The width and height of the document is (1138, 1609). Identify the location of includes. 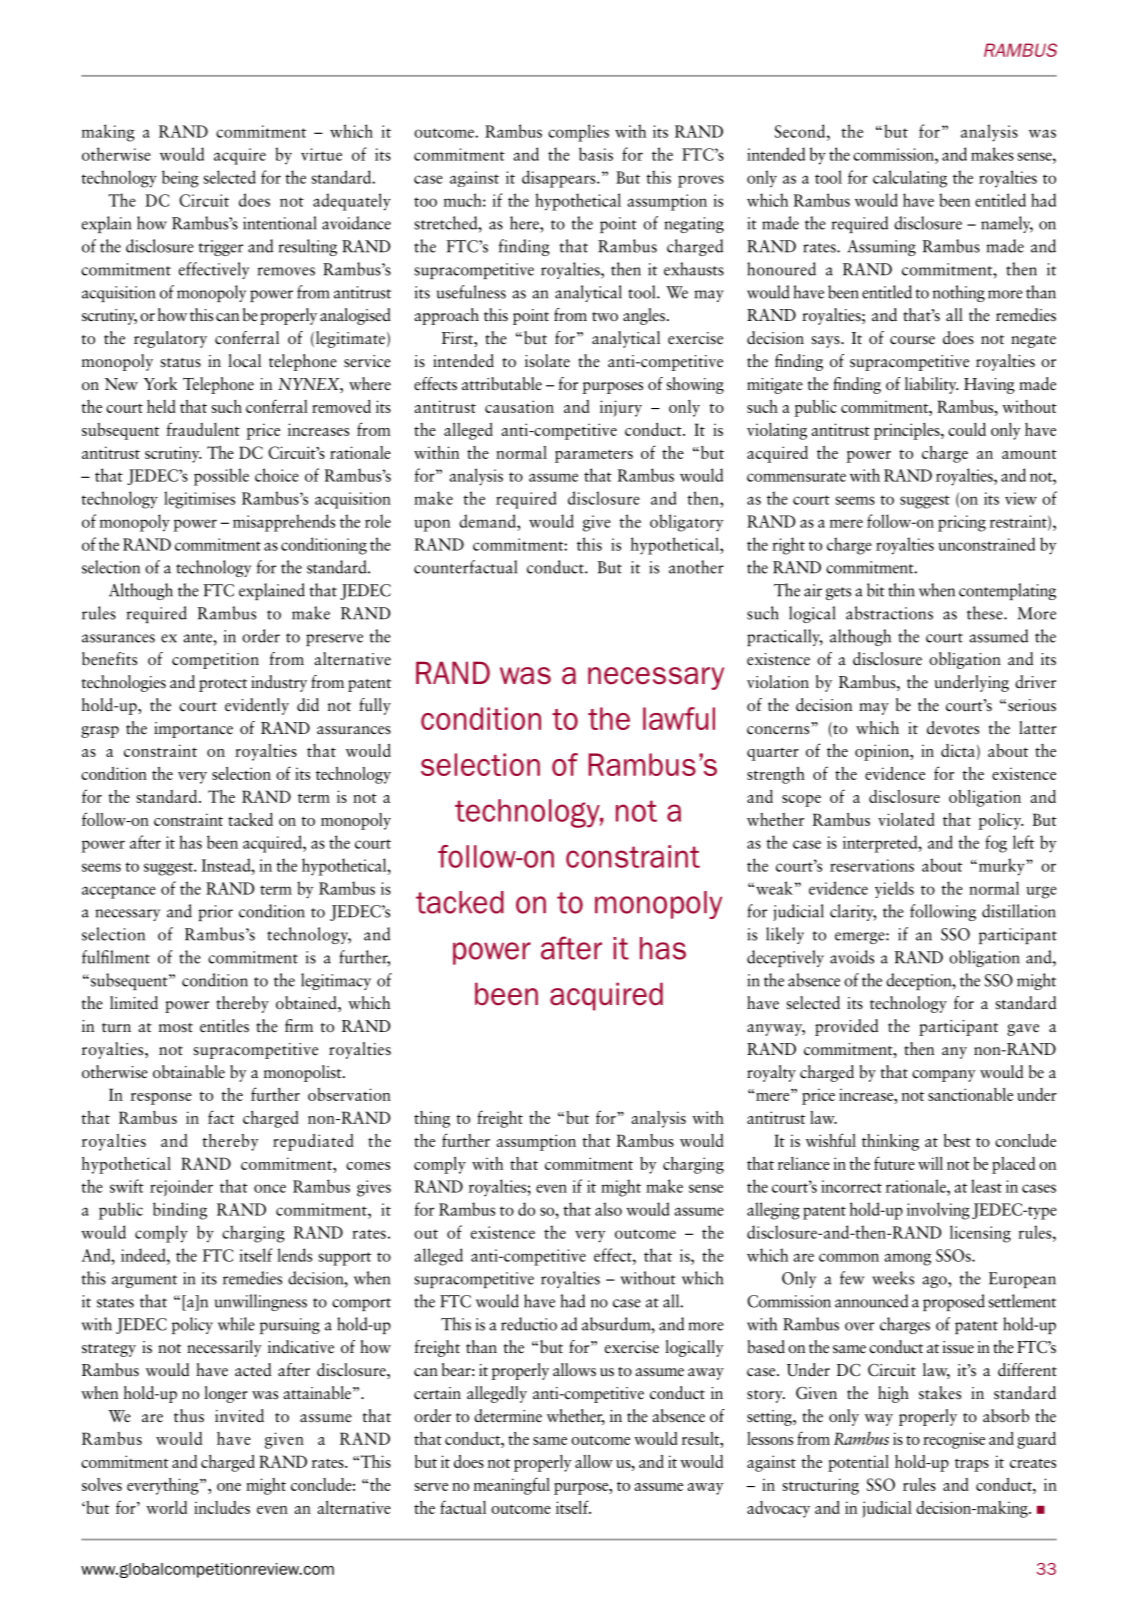
(222, 1507).
